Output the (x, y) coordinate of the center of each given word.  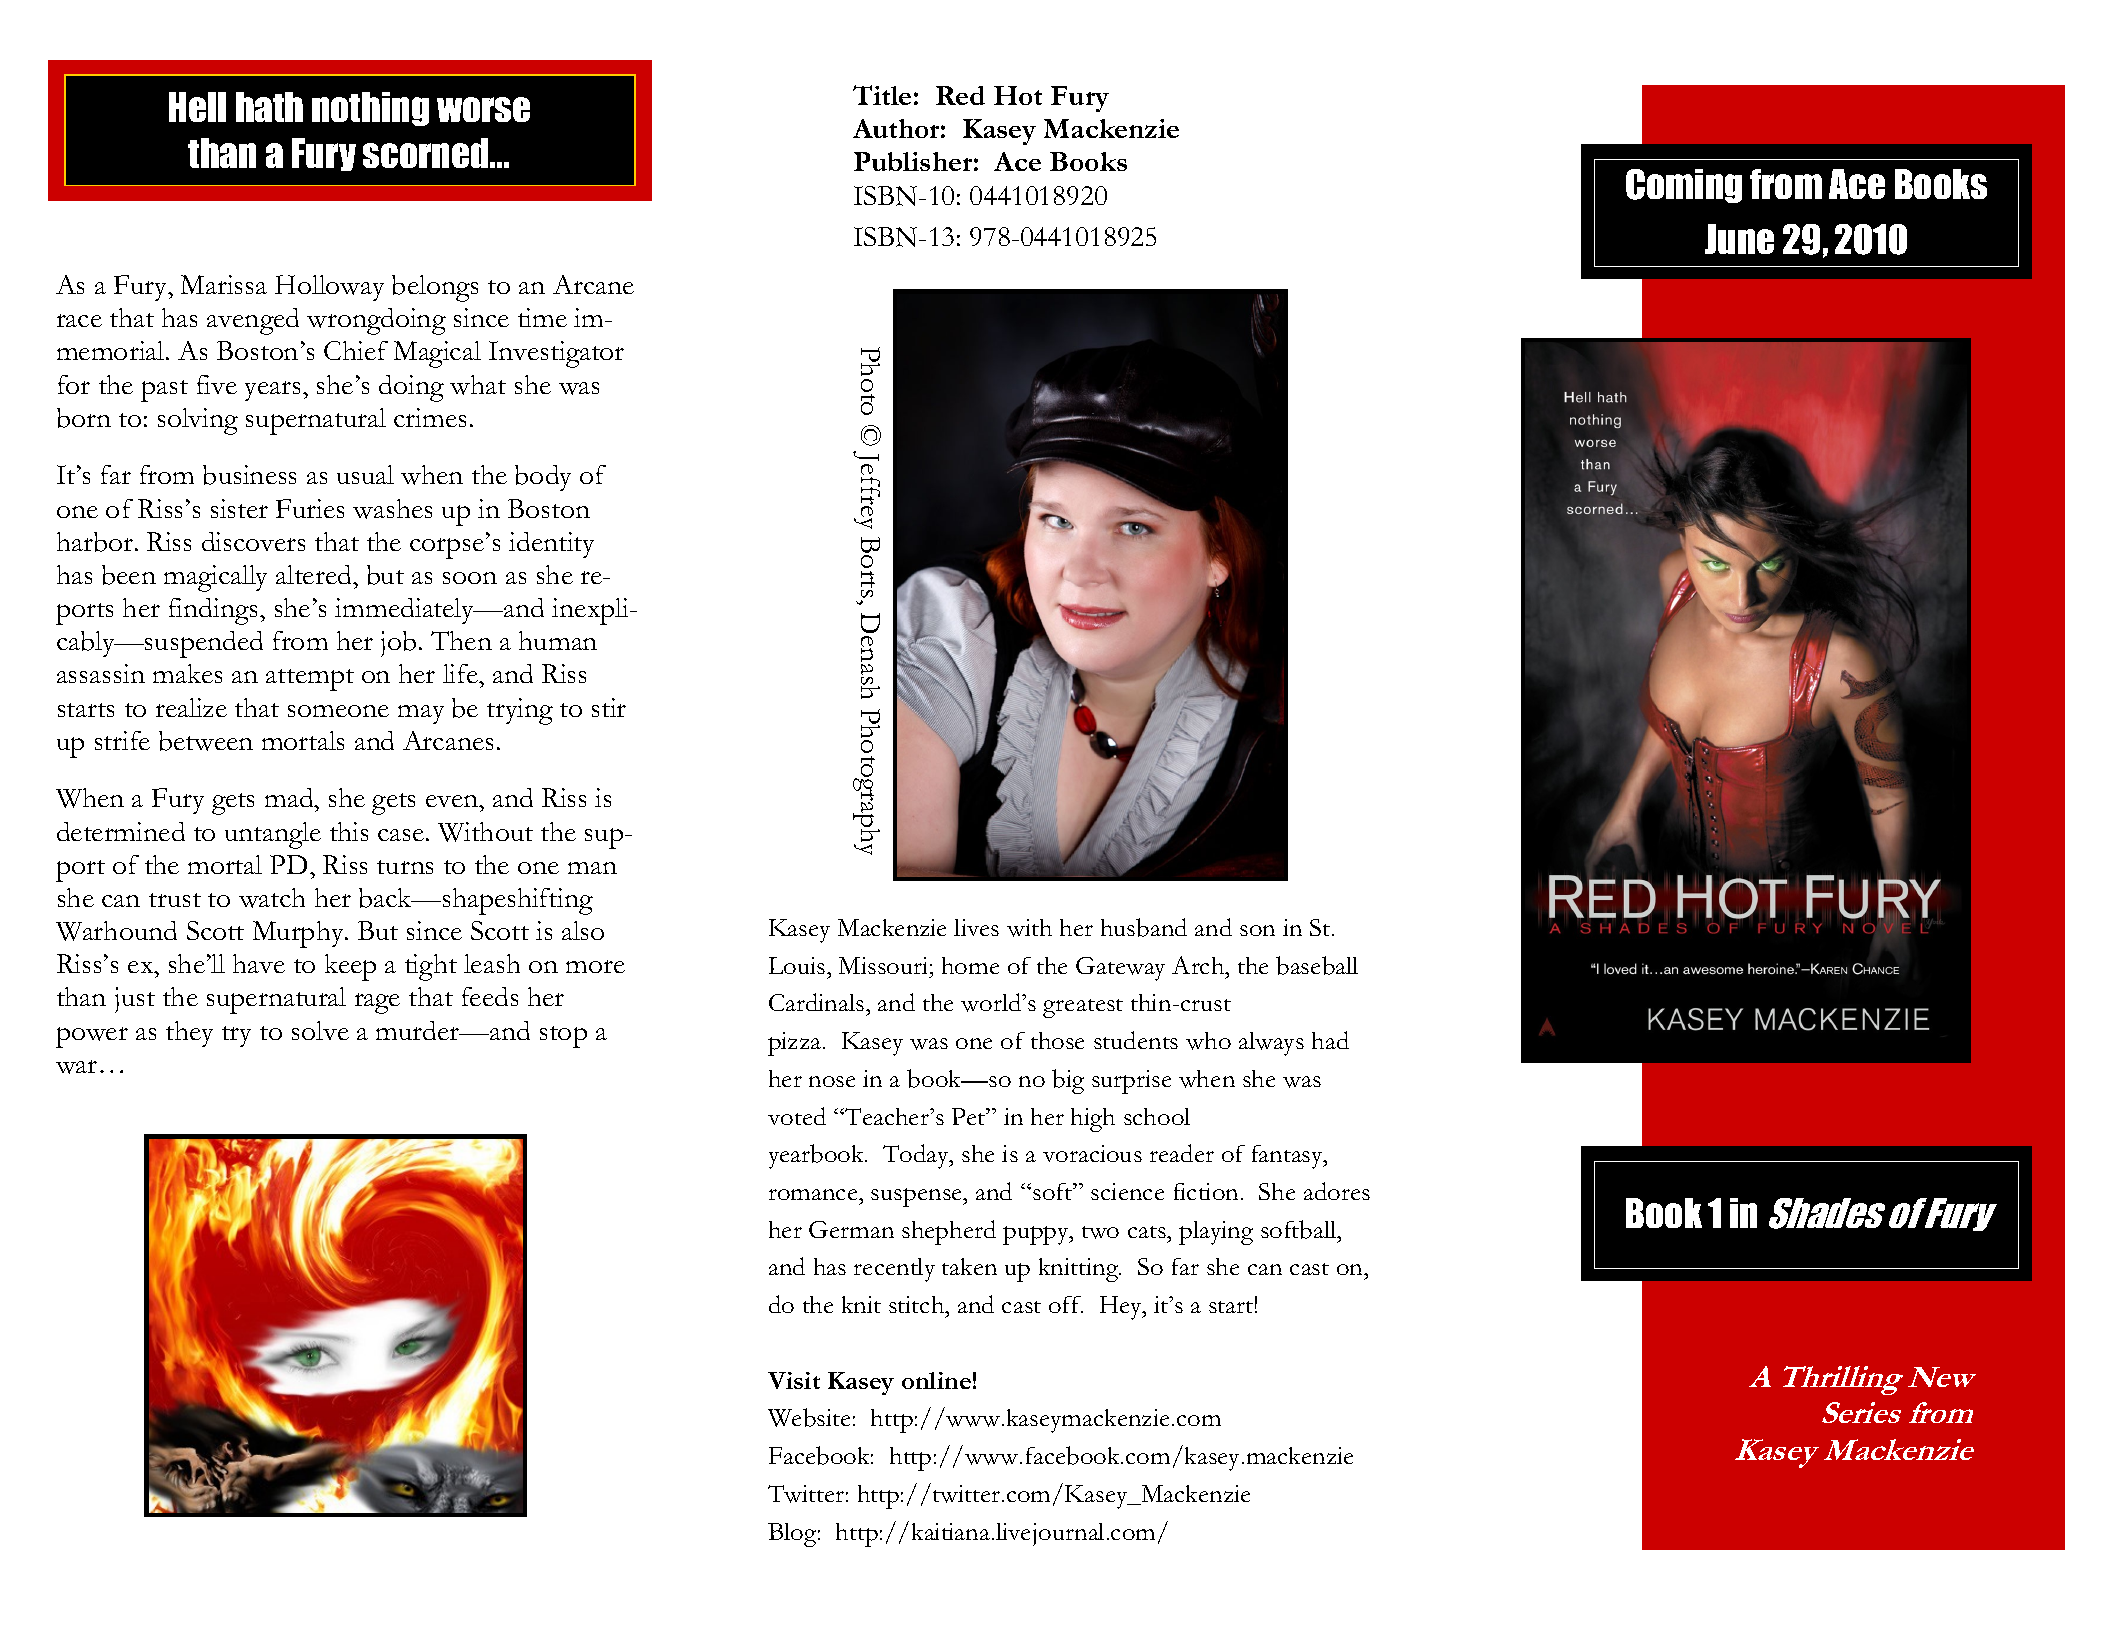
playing (1216, 1233)
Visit (794, 1380)
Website (809, 1417)
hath (269, 107)
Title (882, 95)
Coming (1684, 186)
